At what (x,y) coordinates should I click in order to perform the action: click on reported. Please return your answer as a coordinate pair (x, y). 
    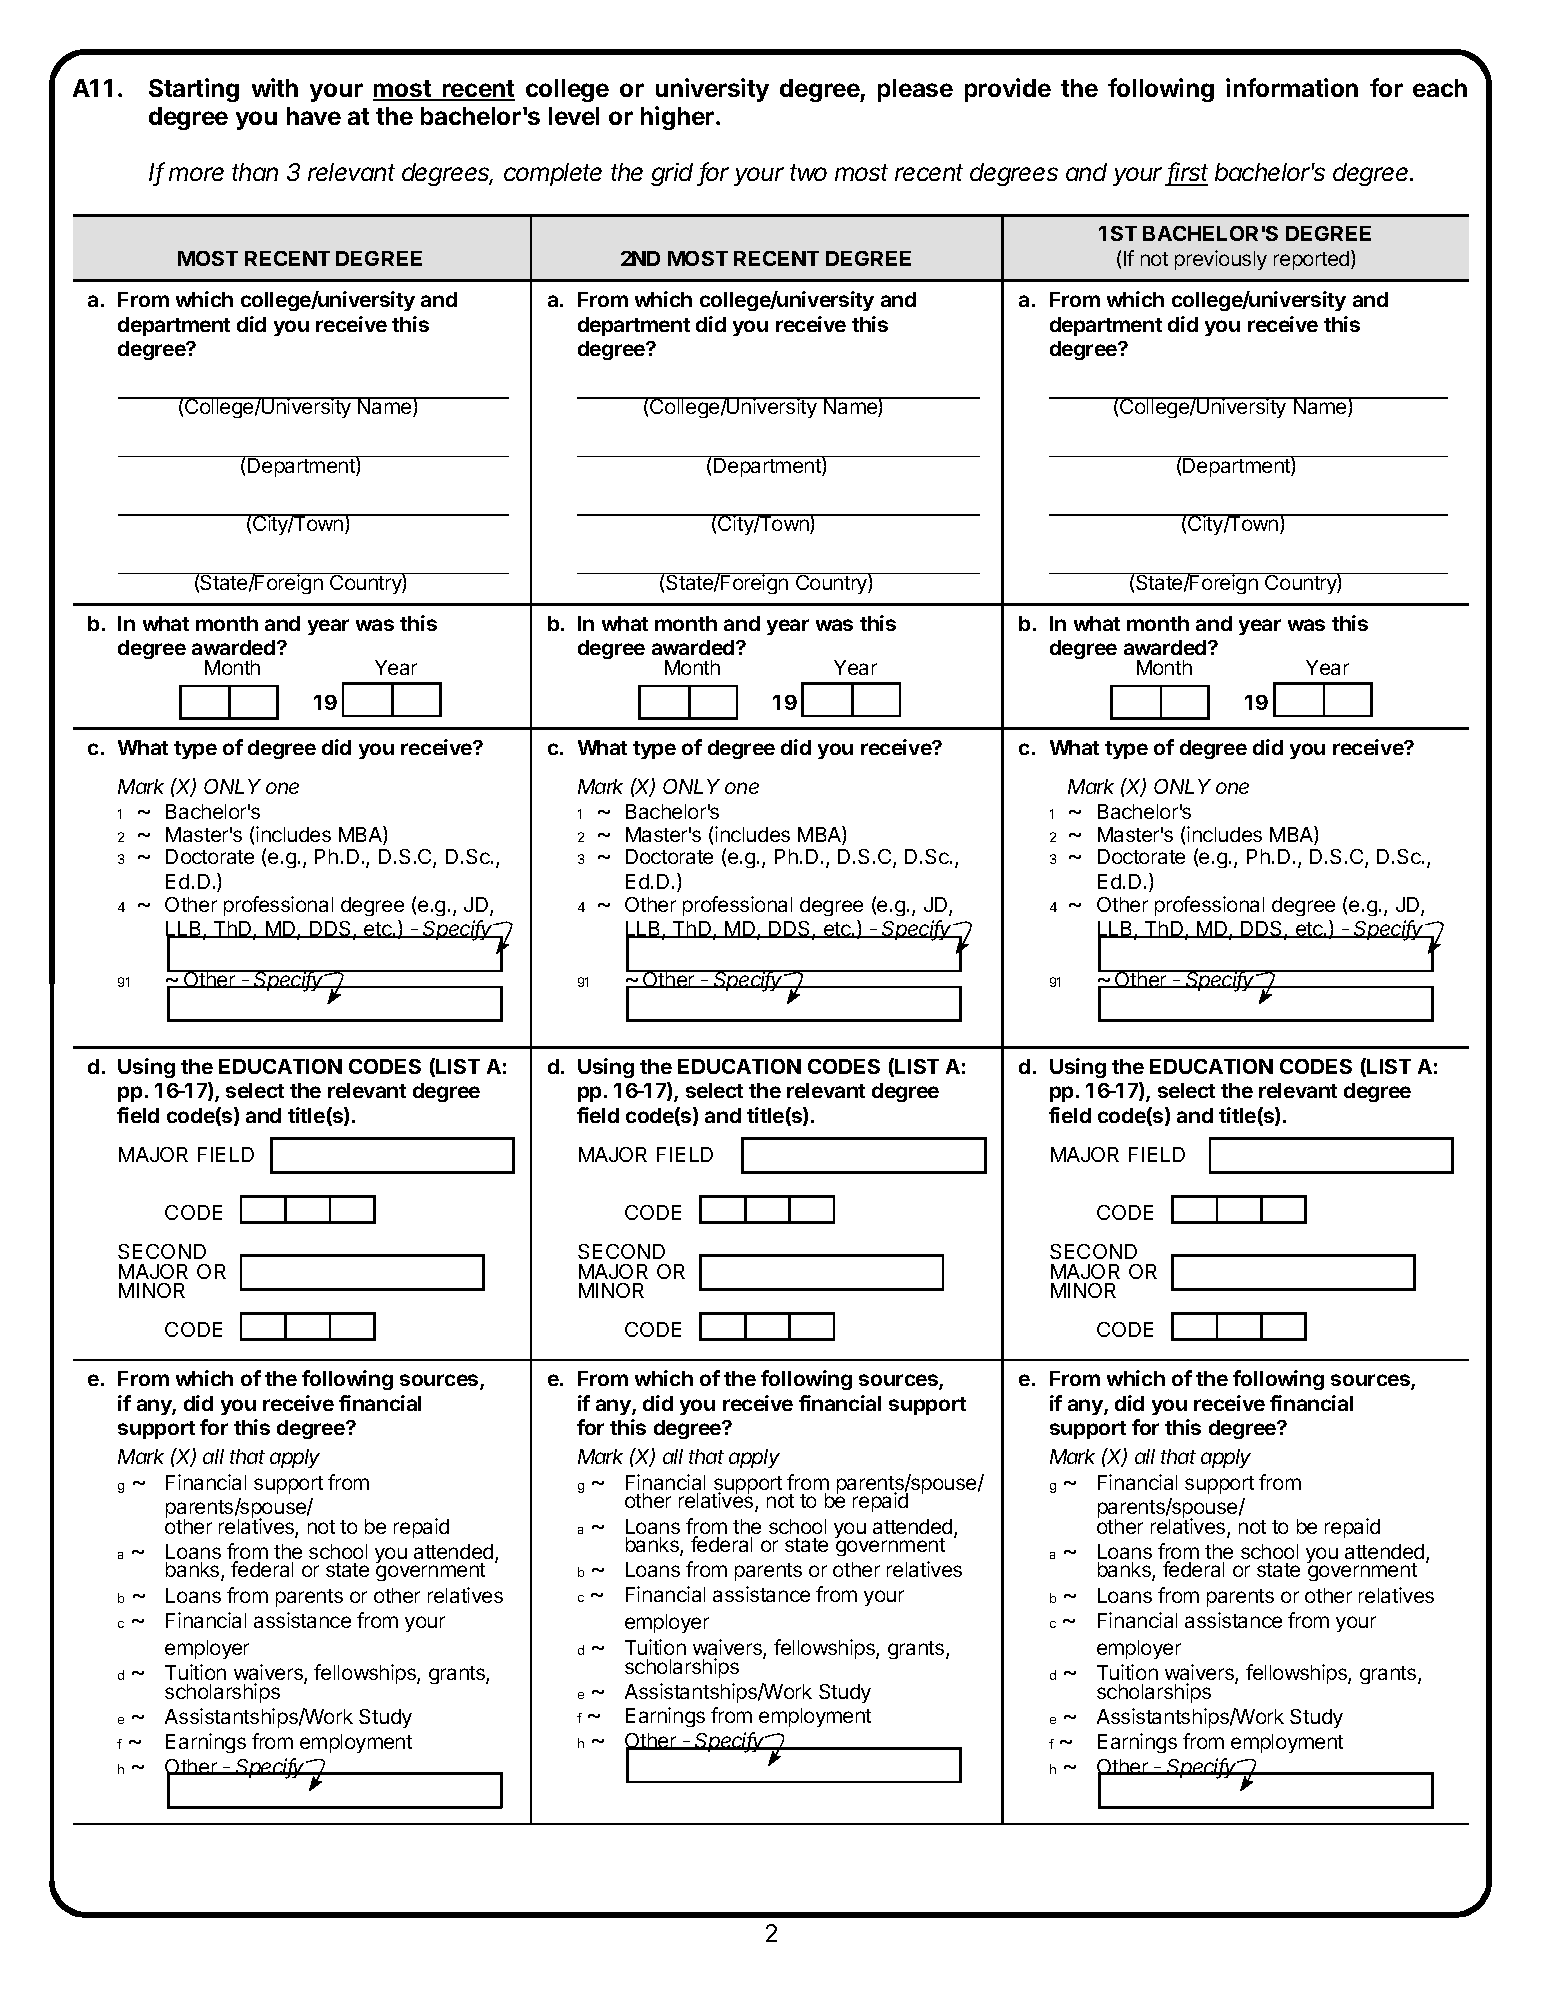
    Looking at the image, I should click on (1311, 260).
